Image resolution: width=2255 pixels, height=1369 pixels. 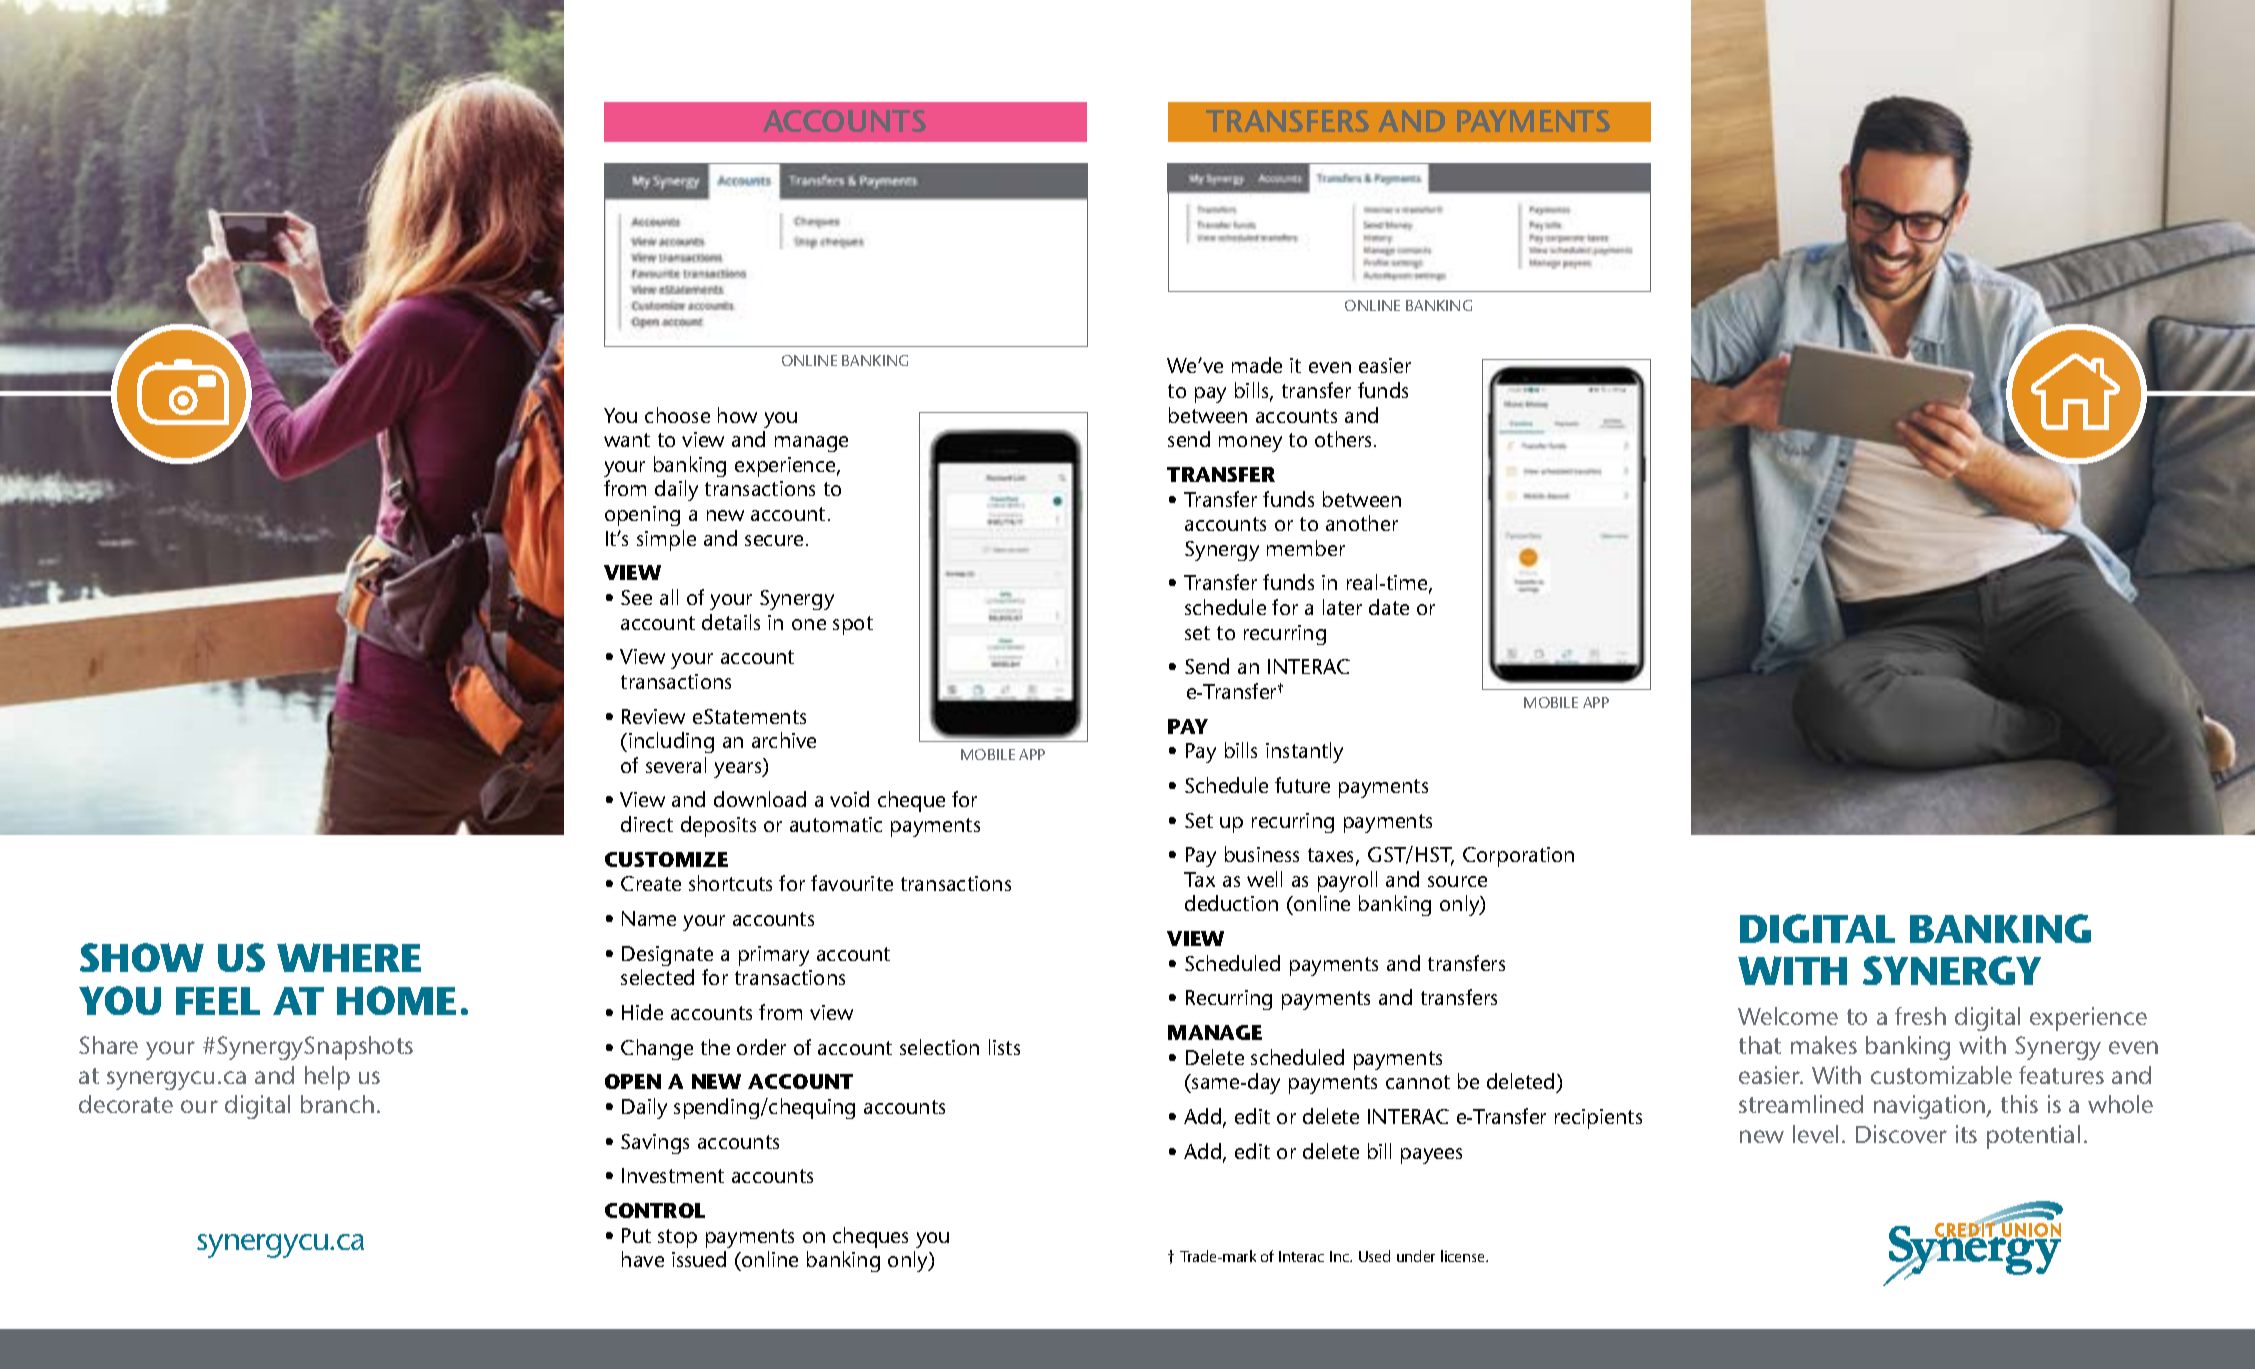 What do you see at coordinates (1302, 785) in the page?
I see `future` at bounding box center [1302, 785].
